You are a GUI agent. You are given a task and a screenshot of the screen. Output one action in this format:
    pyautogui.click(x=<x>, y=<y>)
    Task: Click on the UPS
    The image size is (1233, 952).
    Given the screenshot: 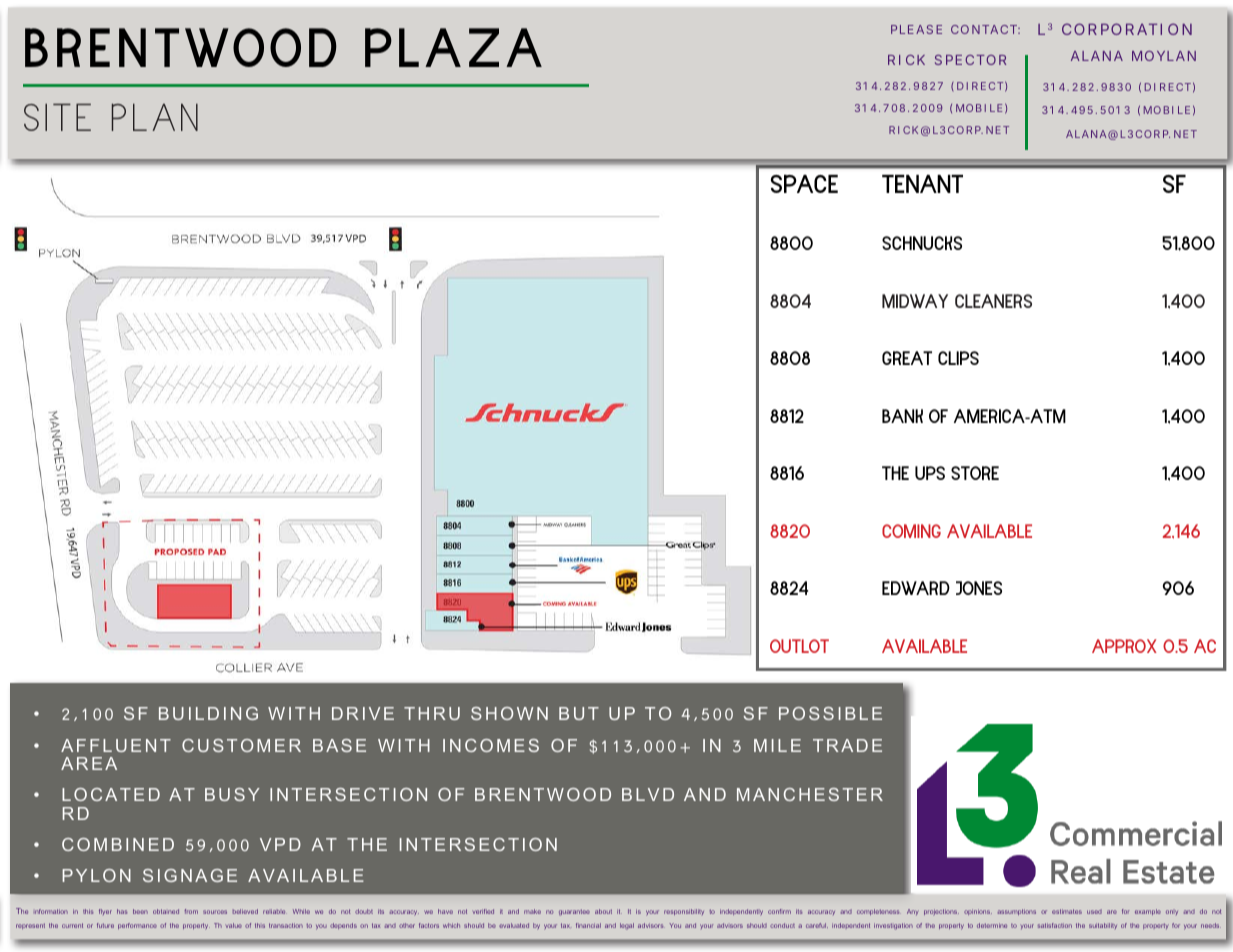 What is the action you would take?
    pyautogui.click(x=930, y=473)
